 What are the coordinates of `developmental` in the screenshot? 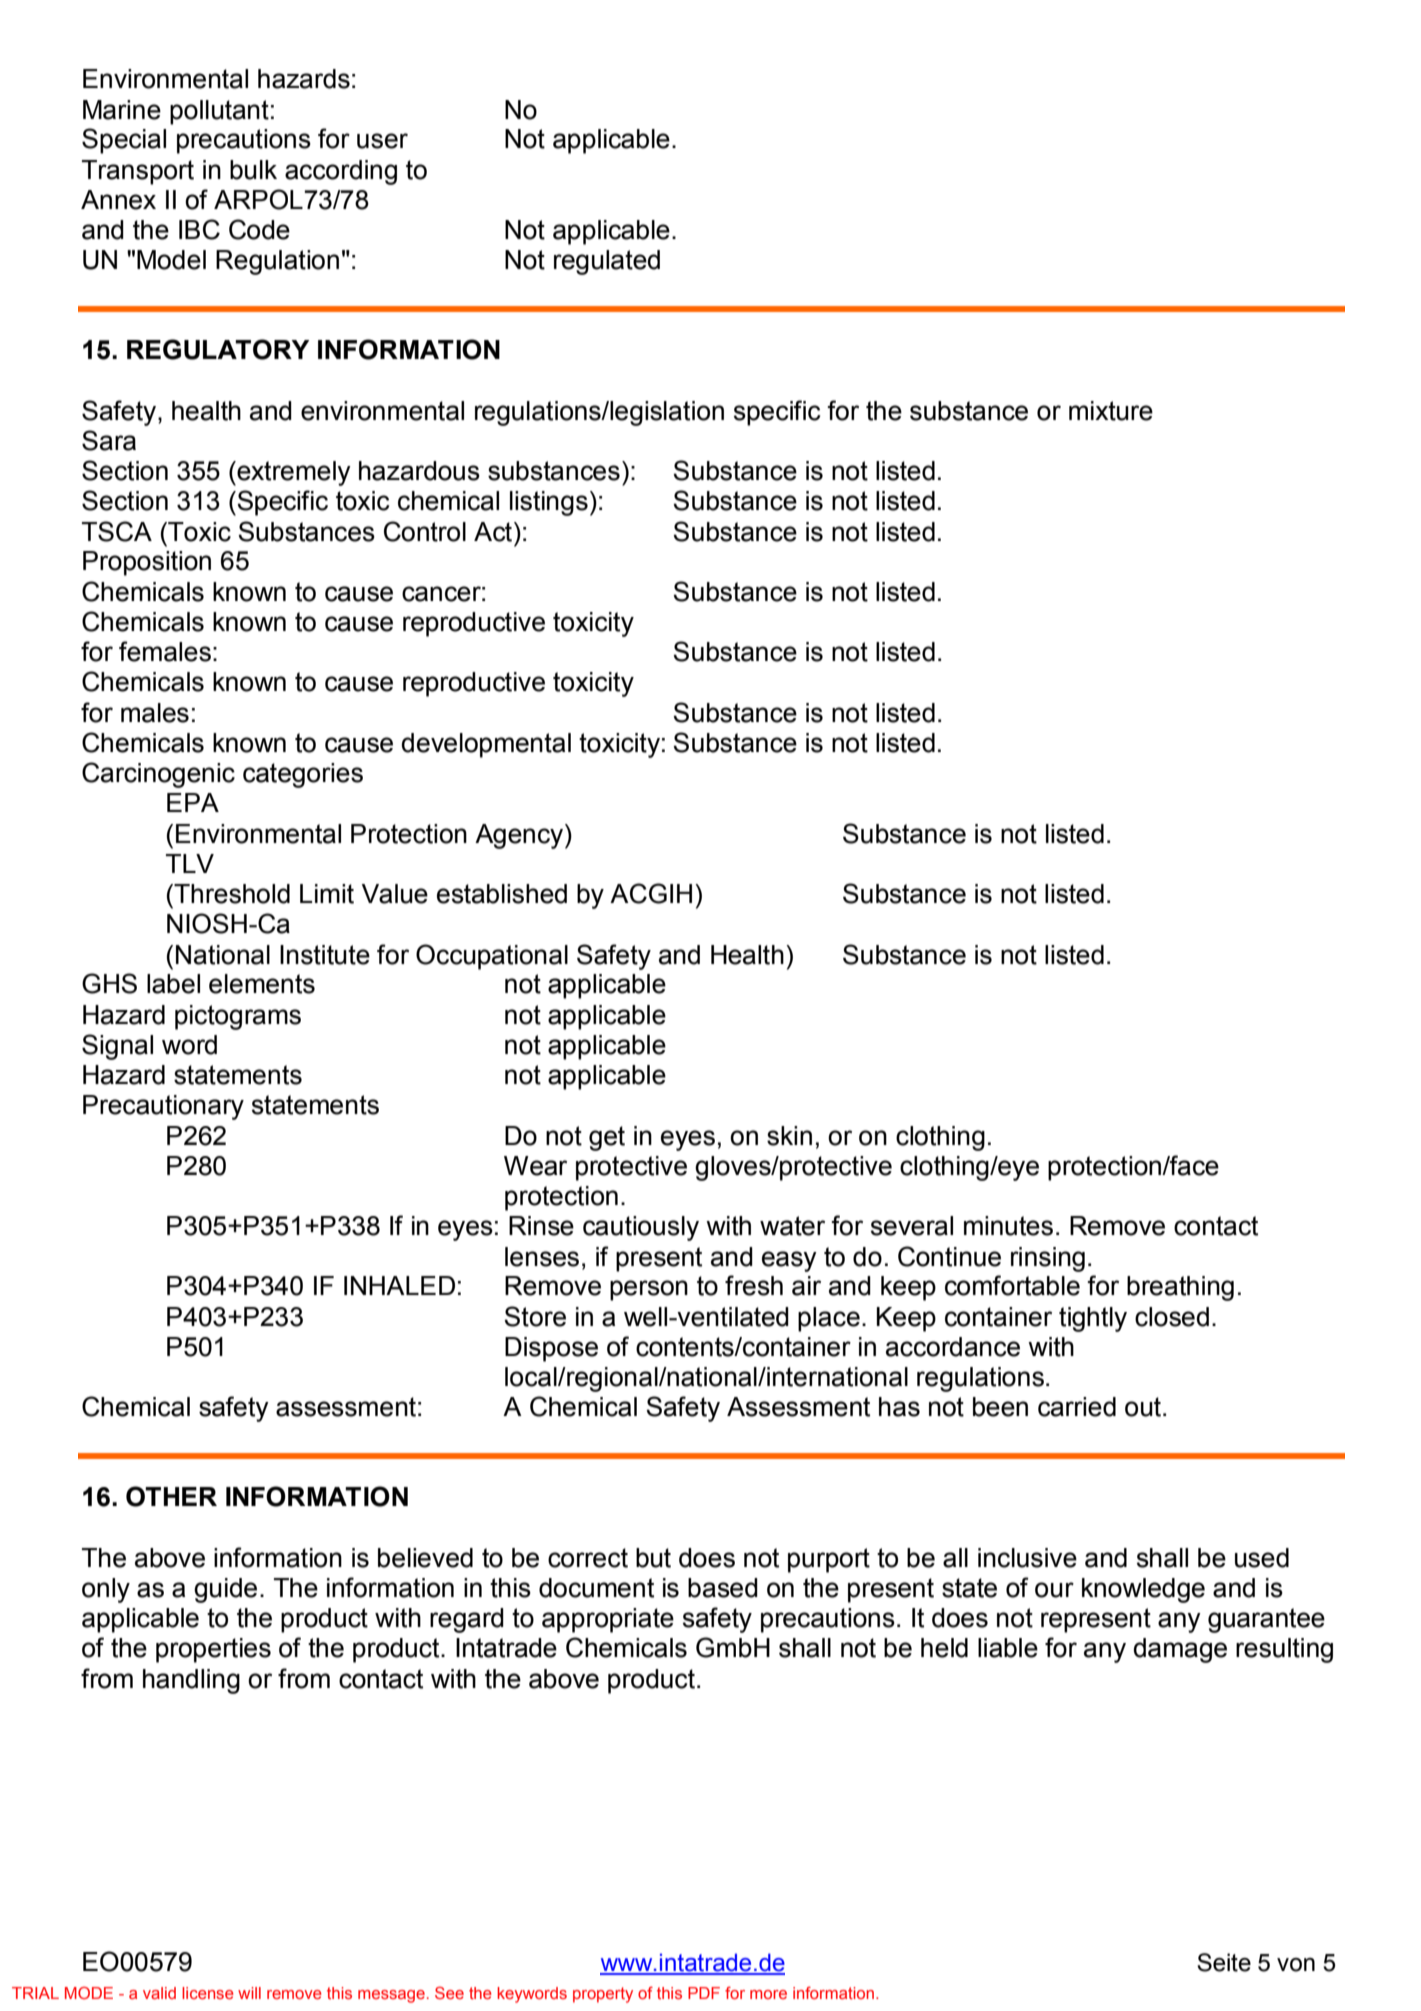 It's located at (486, 745).
